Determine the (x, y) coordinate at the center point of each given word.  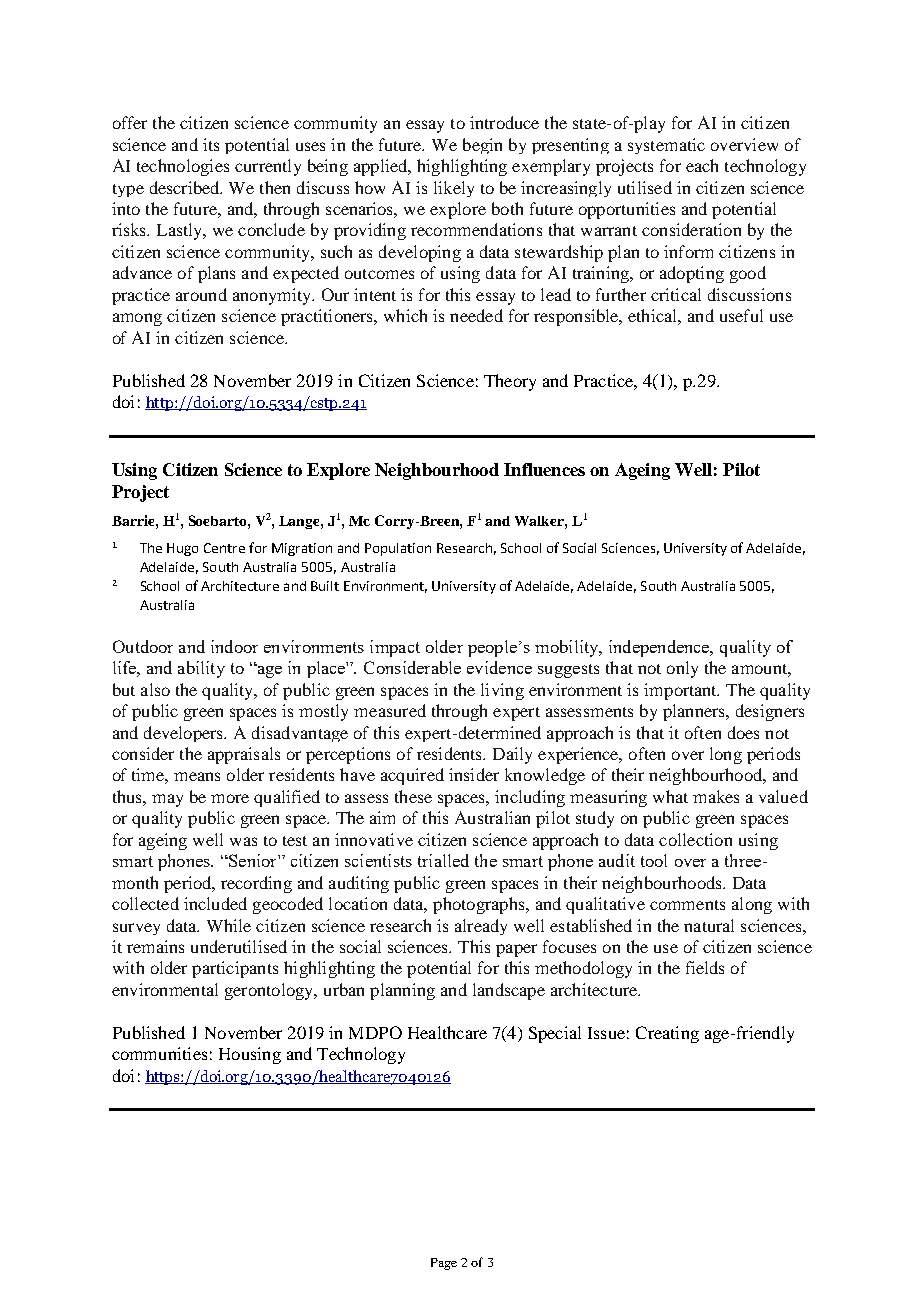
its (211, 144)
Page (444, 1264)
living (502, 691)
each (702, 165)
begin (482, 146)
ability (201, 669)
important (681, 691)
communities (159, 1053)
